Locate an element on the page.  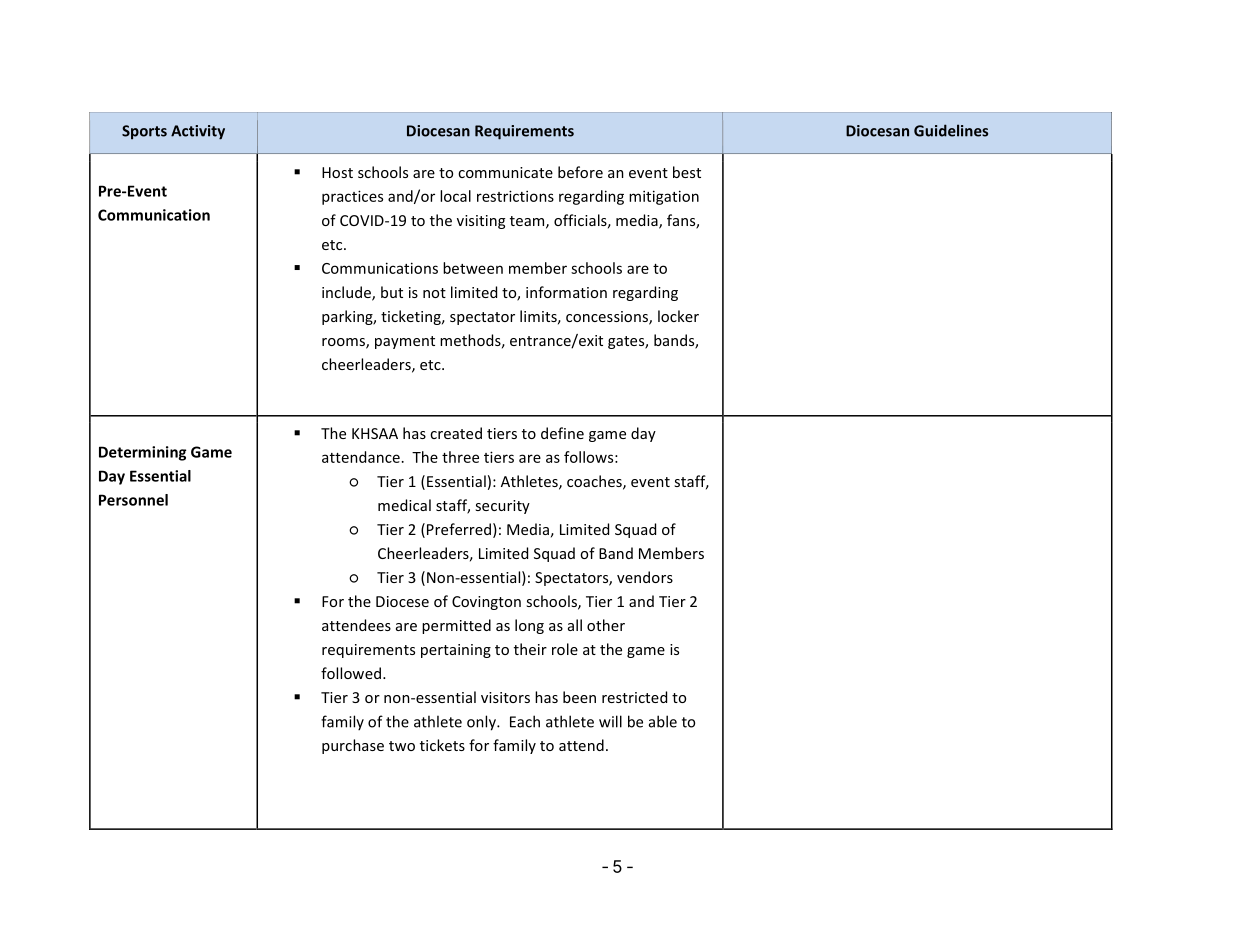
security is located at coordinates (502, 507).
